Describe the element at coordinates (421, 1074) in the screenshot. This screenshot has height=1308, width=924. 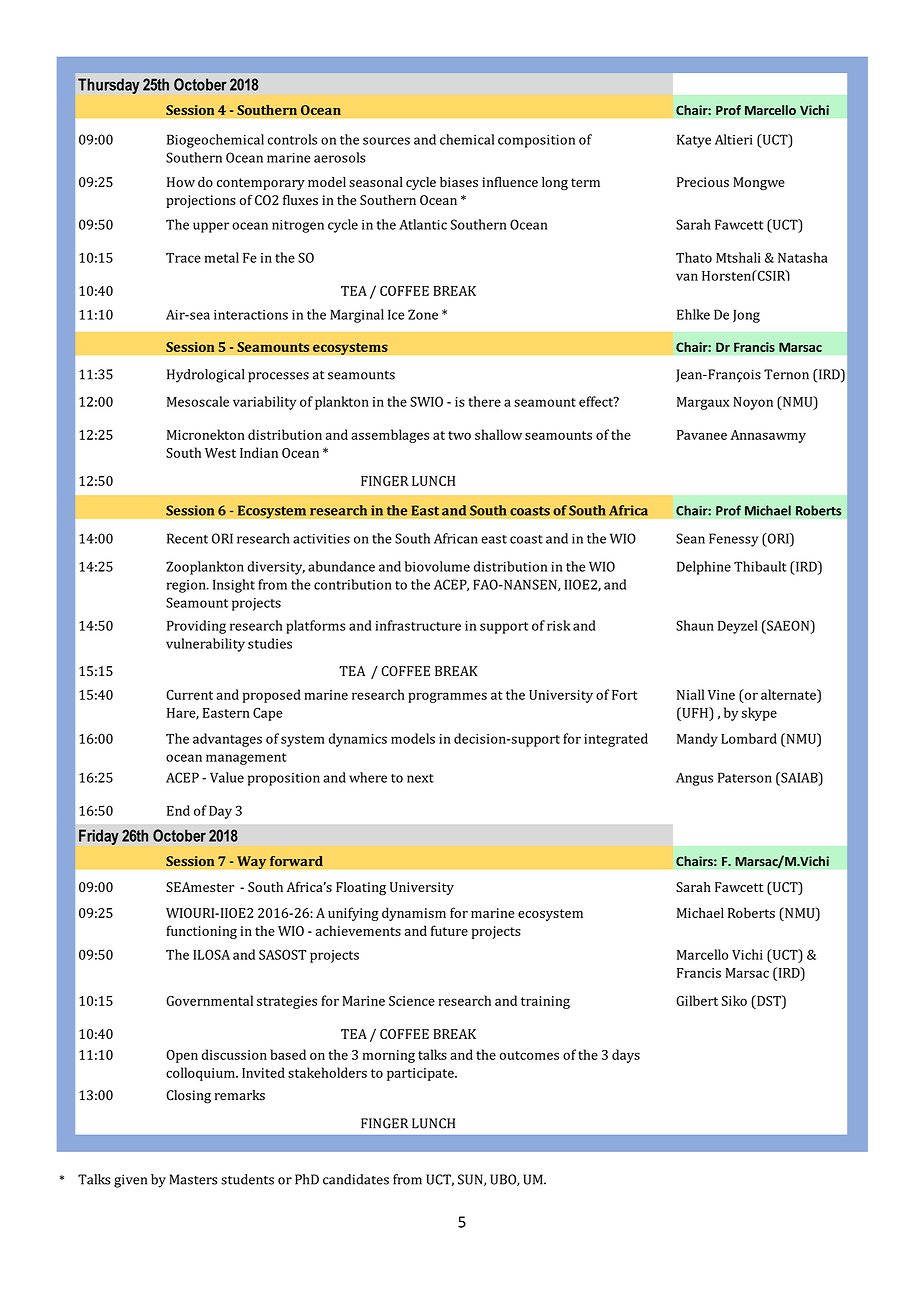
I see `participate` at that location.
